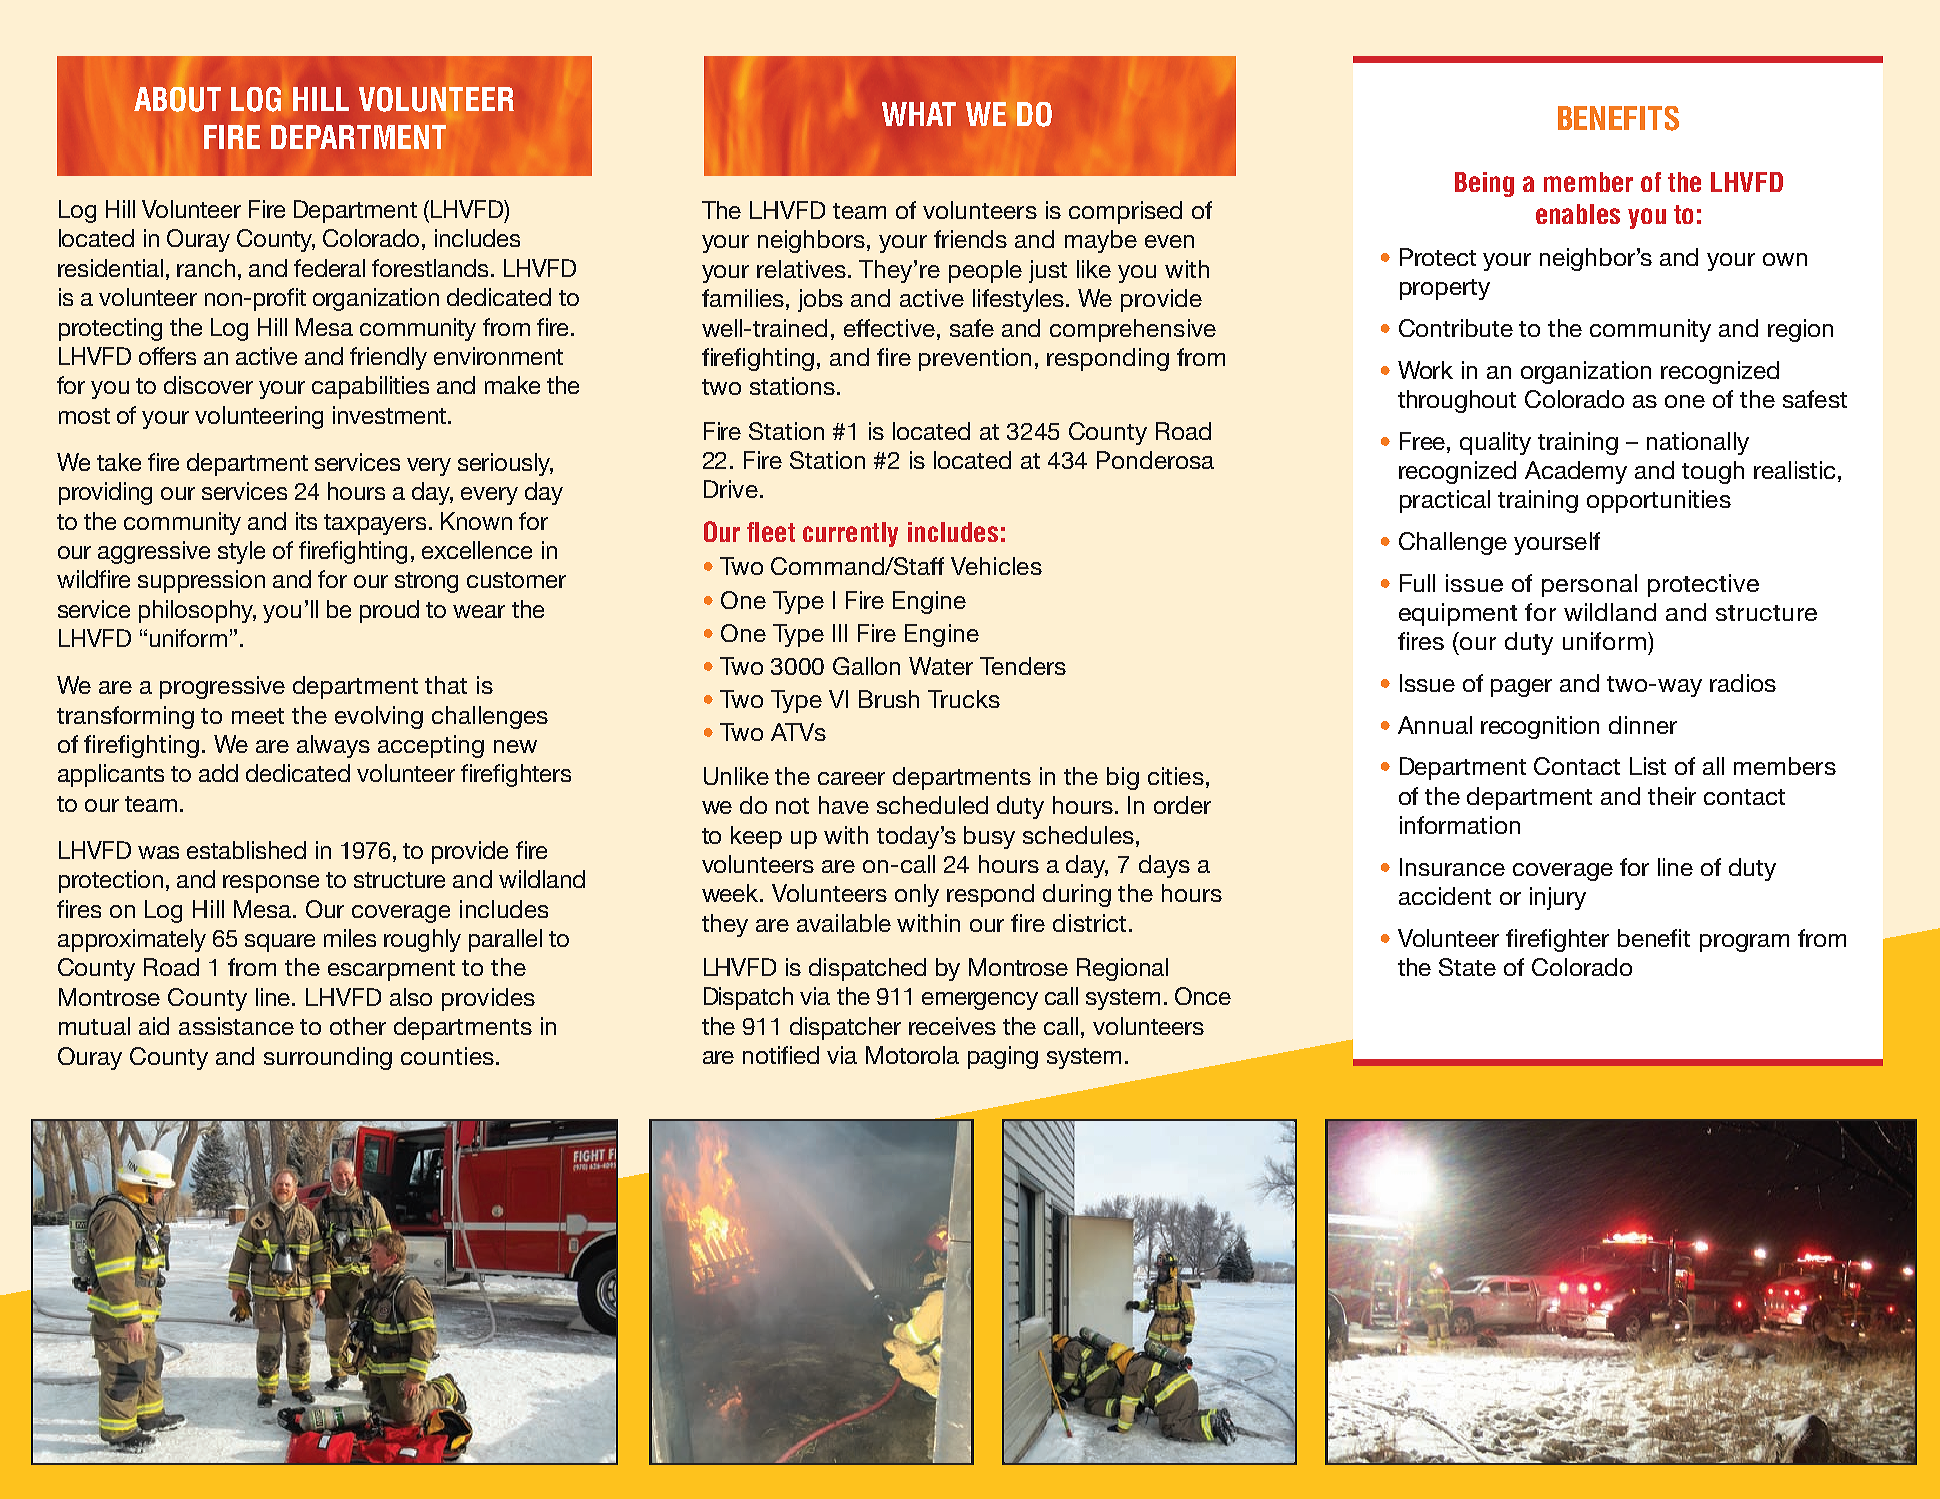 This screenshot has width=1940, height=1499. Describe the element at coordinates (177, 99) in the screenshot. I see `ABOUT` at that location.
